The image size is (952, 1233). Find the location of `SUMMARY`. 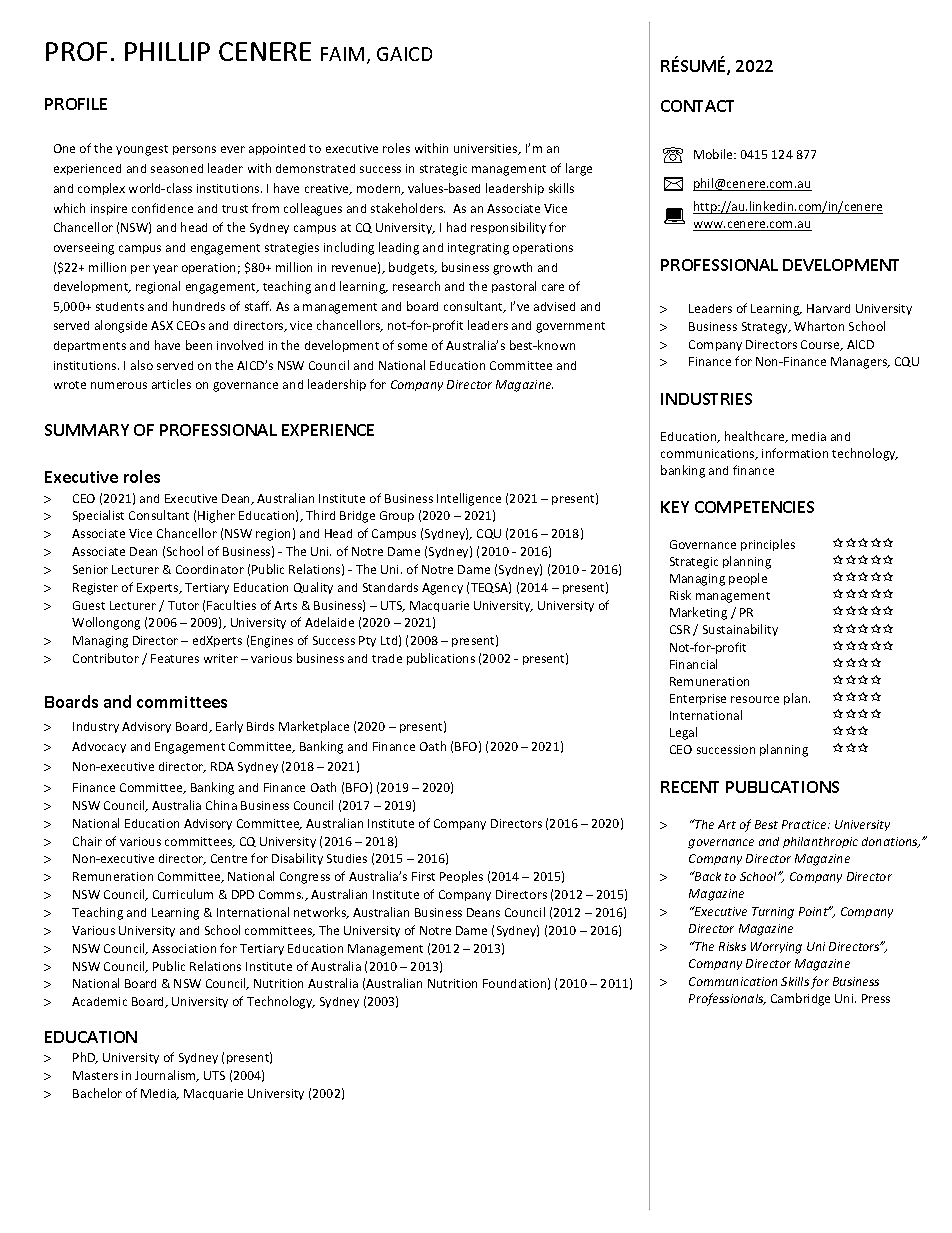

SUMMARY is located at coordinates (87, 430).
